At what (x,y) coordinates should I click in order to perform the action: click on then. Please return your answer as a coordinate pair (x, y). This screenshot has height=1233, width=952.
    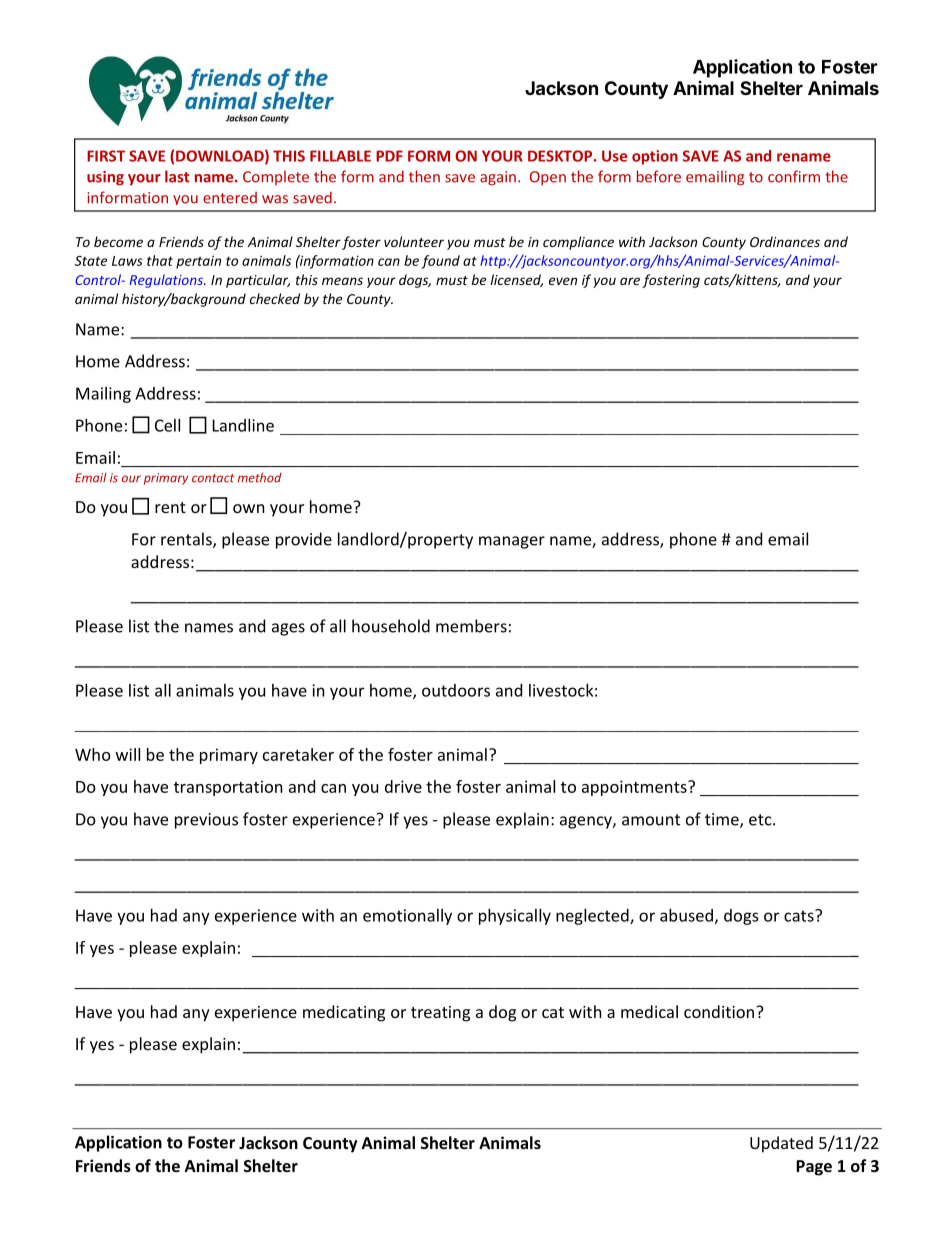
    Looking at the image, I should click on (424, 176).
